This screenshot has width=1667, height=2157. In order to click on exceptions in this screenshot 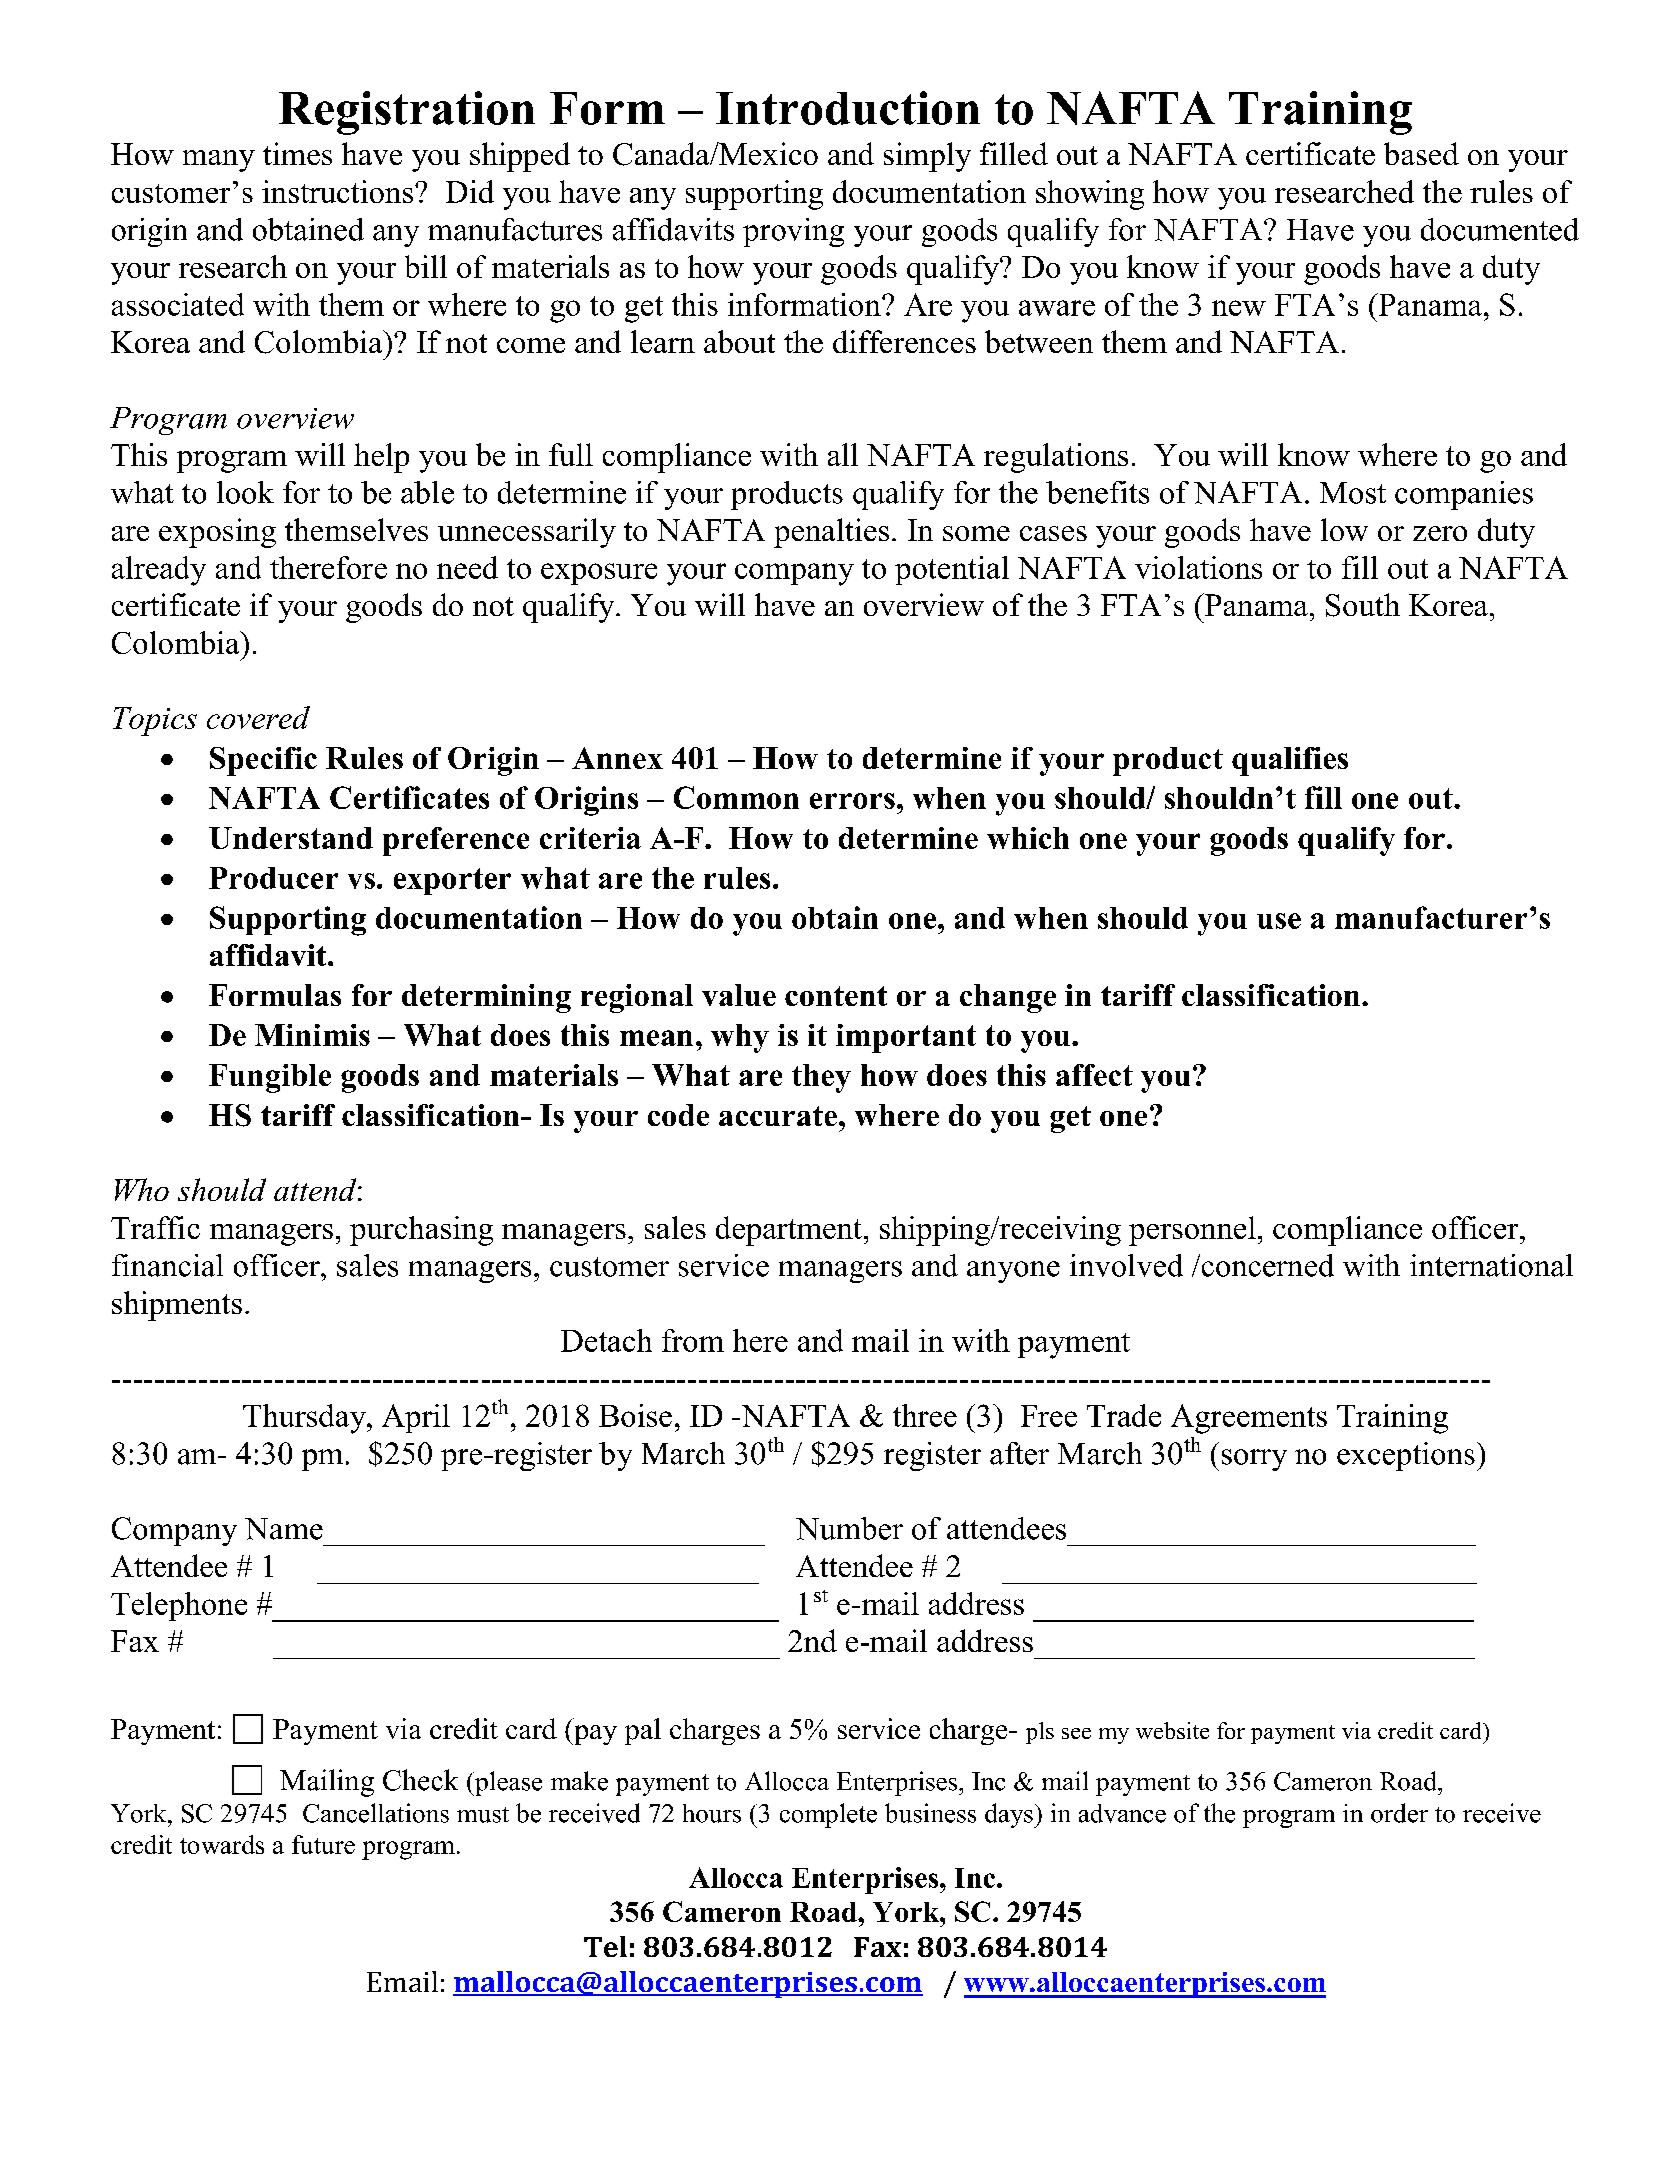, I will do `click(1406, 1456)`.
